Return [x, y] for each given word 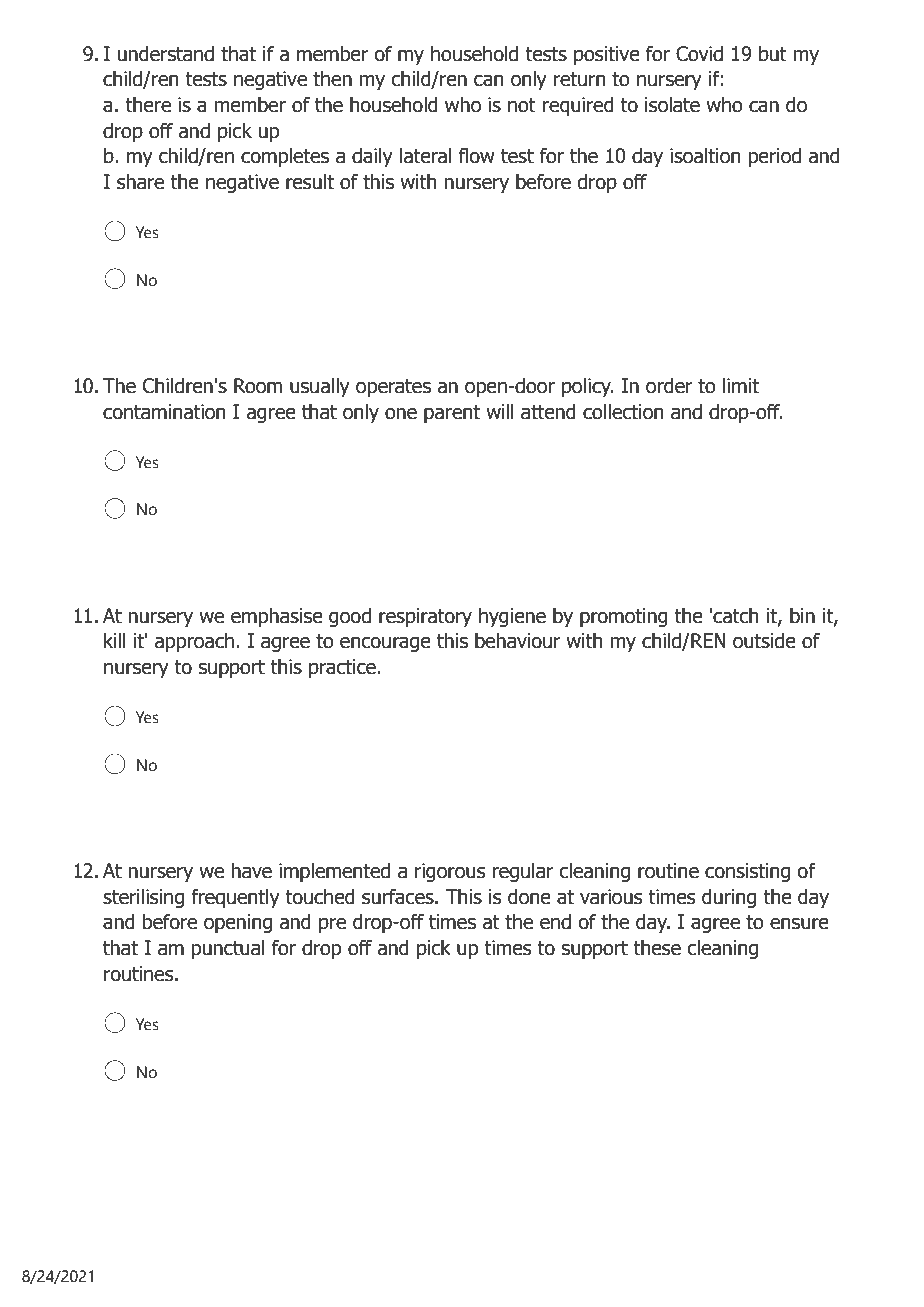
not [522, 105]
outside [764, 641]
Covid [699, 54]
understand [165, 54]
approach [194, 642]
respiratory [425, 617]
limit [741, 386]
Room [258, 386]
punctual [228, 949]
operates [393, 388]
